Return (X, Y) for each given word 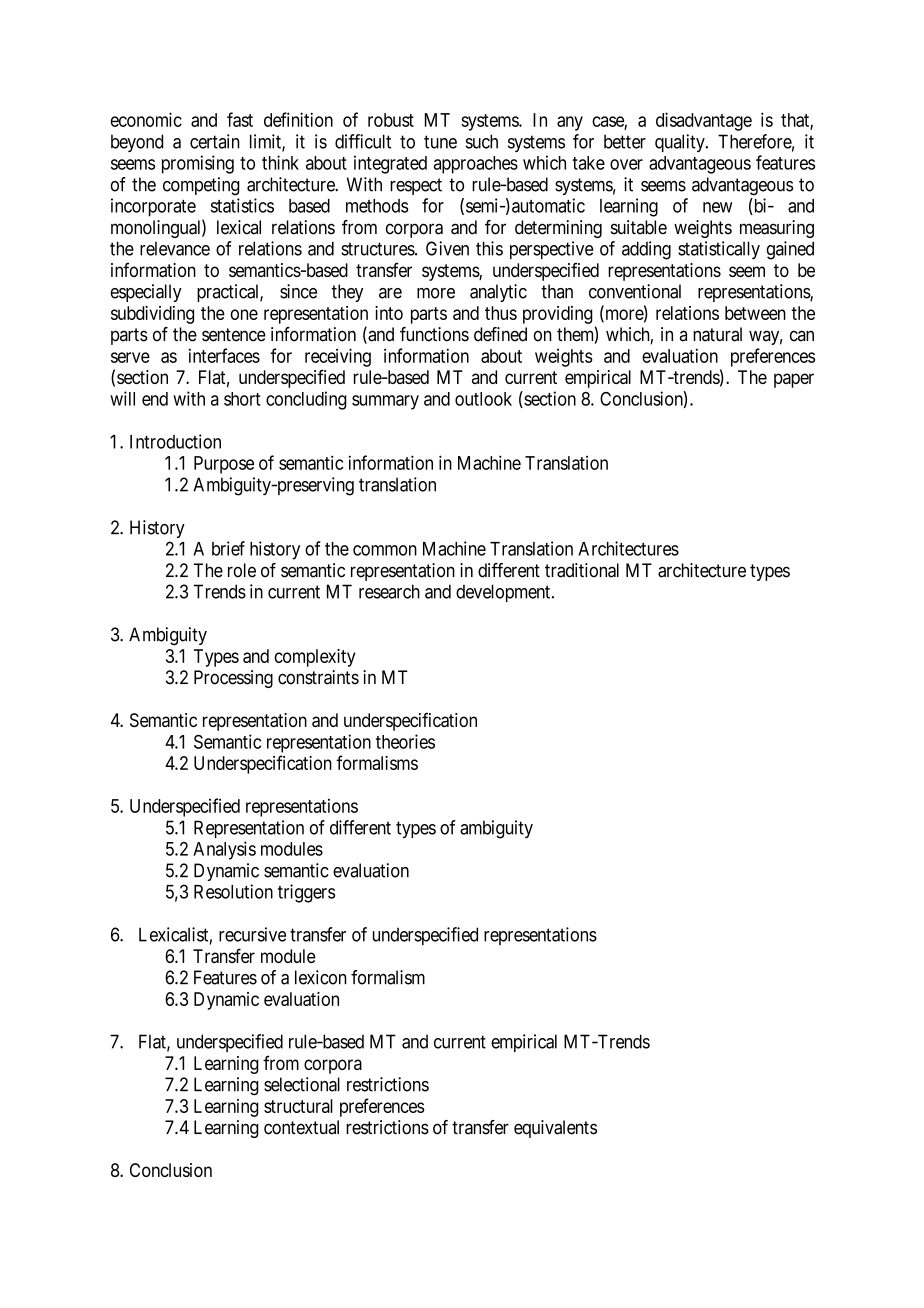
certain (215, 141)
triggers (306, 893)
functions (434, 334)
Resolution (233, 891)
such (482, 141)
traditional (582, 570)
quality (681, 143)
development (504, 593)
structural (298, 1106)
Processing (233, 679)
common (385, 550)
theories (405, 741)
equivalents (555, 1129)
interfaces (224, 355)
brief (228, 548)
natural (717, 334)
